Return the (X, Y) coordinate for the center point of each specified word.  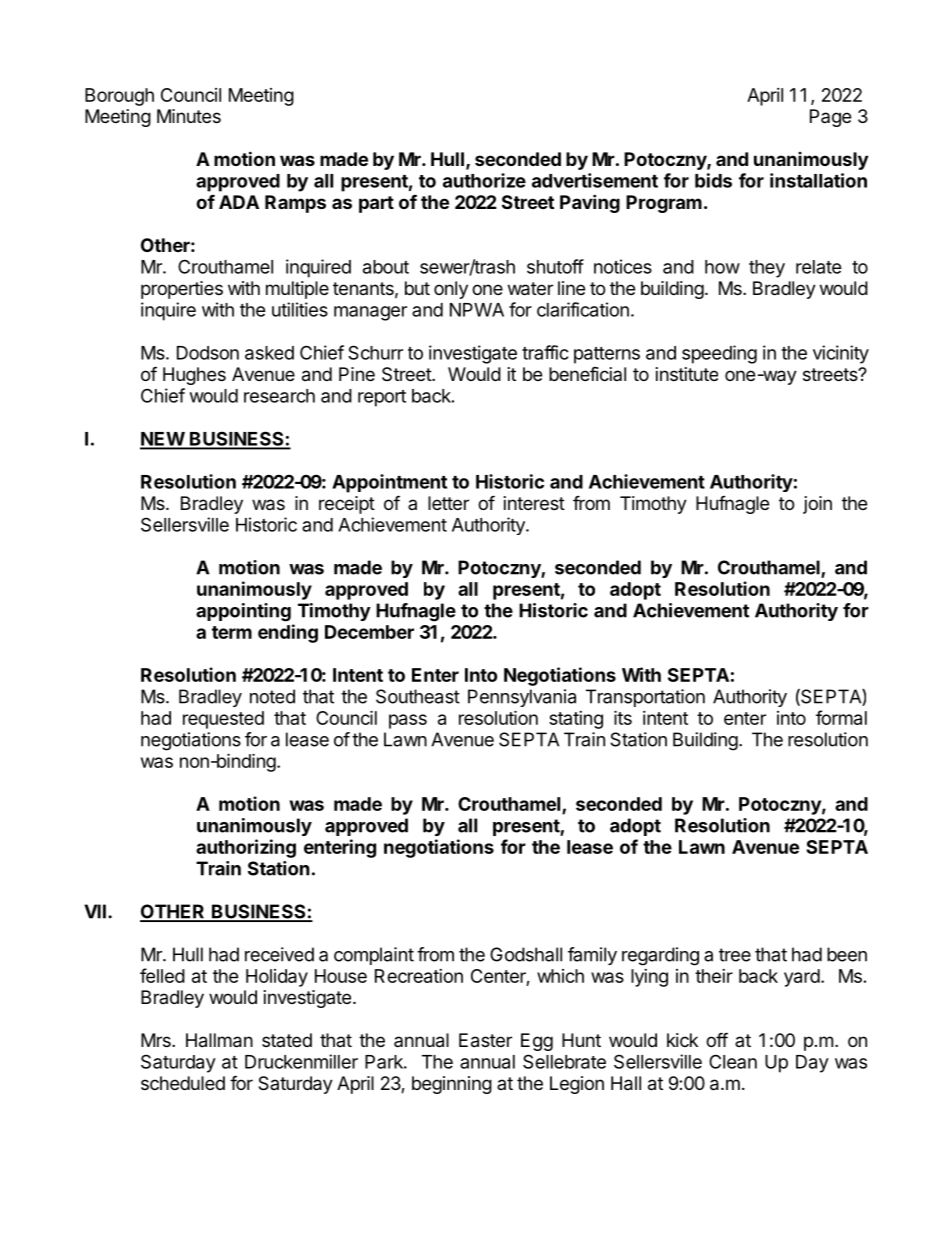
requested (223, 720)
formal (841, 717)
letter (448, 503)
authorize (484, 180)
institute (687, 374)
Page (830, 118)
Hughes (194, 376)
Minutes (189, 116)
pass (408, 721)
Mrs (157, 1040)
